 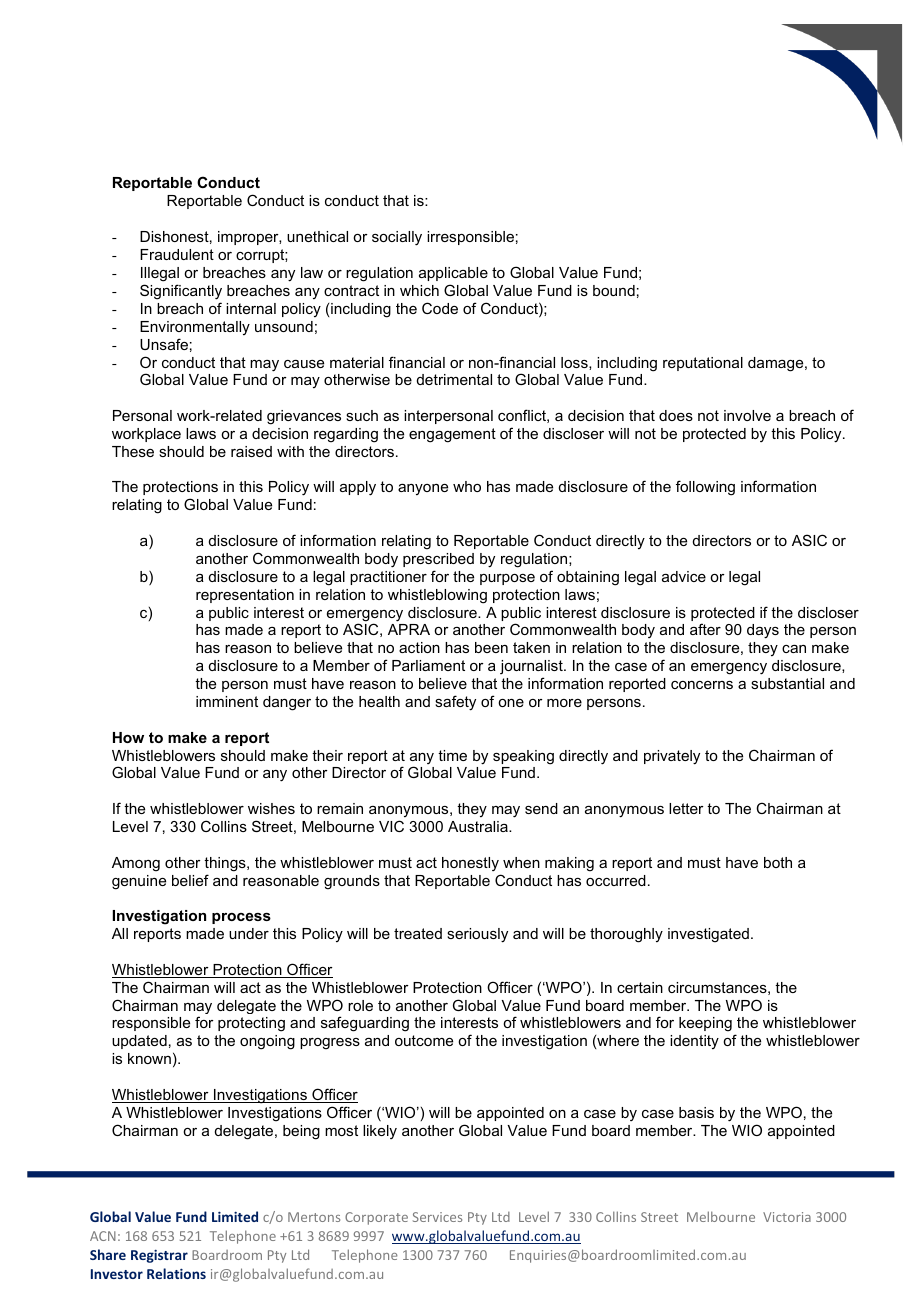 What do you see at coordinates (452, 755) in the image?
I see `time` at bounding box center [452, 755].
